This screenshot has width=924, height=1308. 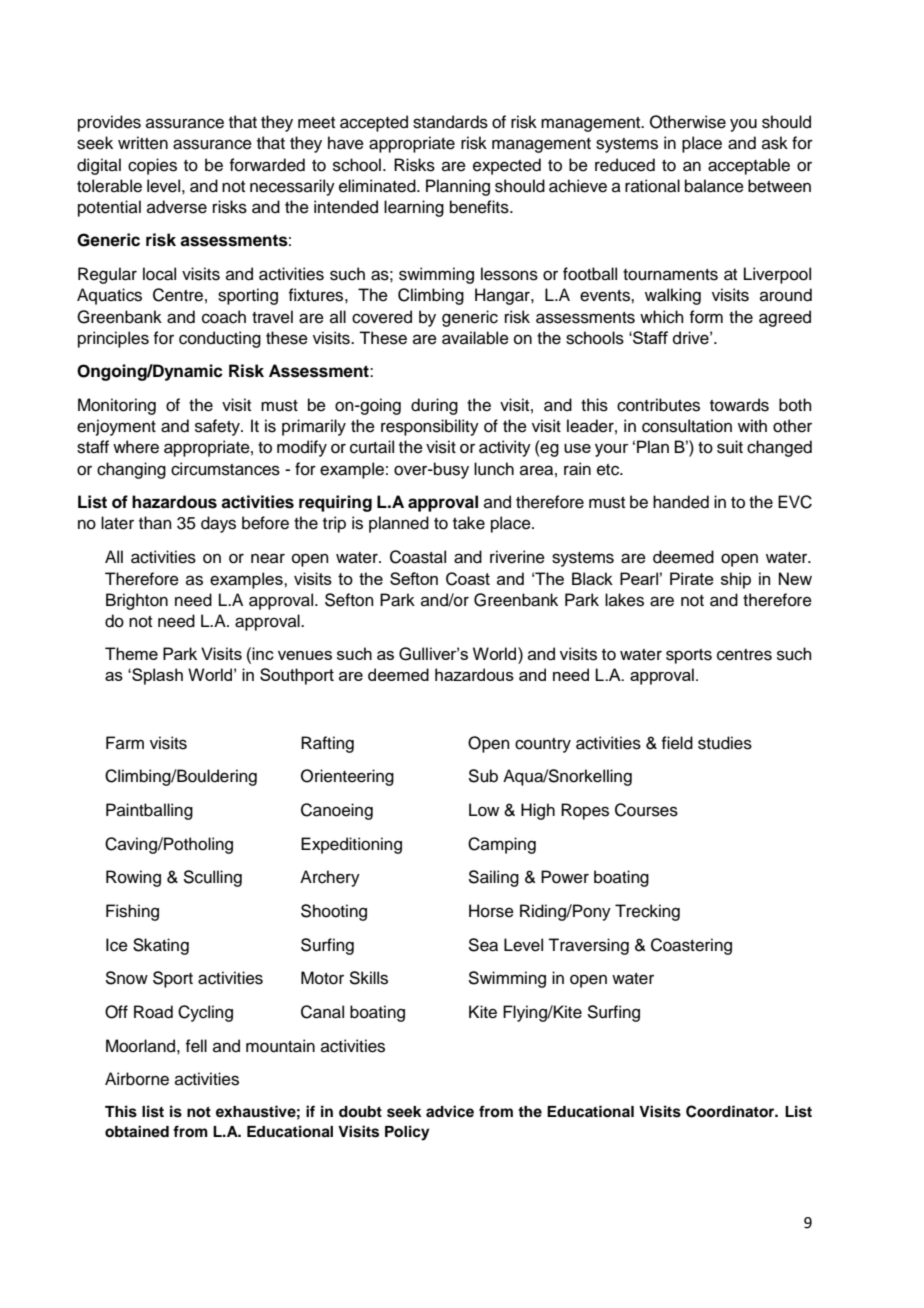 I want to click on standards, so click(x=450, y=122).
